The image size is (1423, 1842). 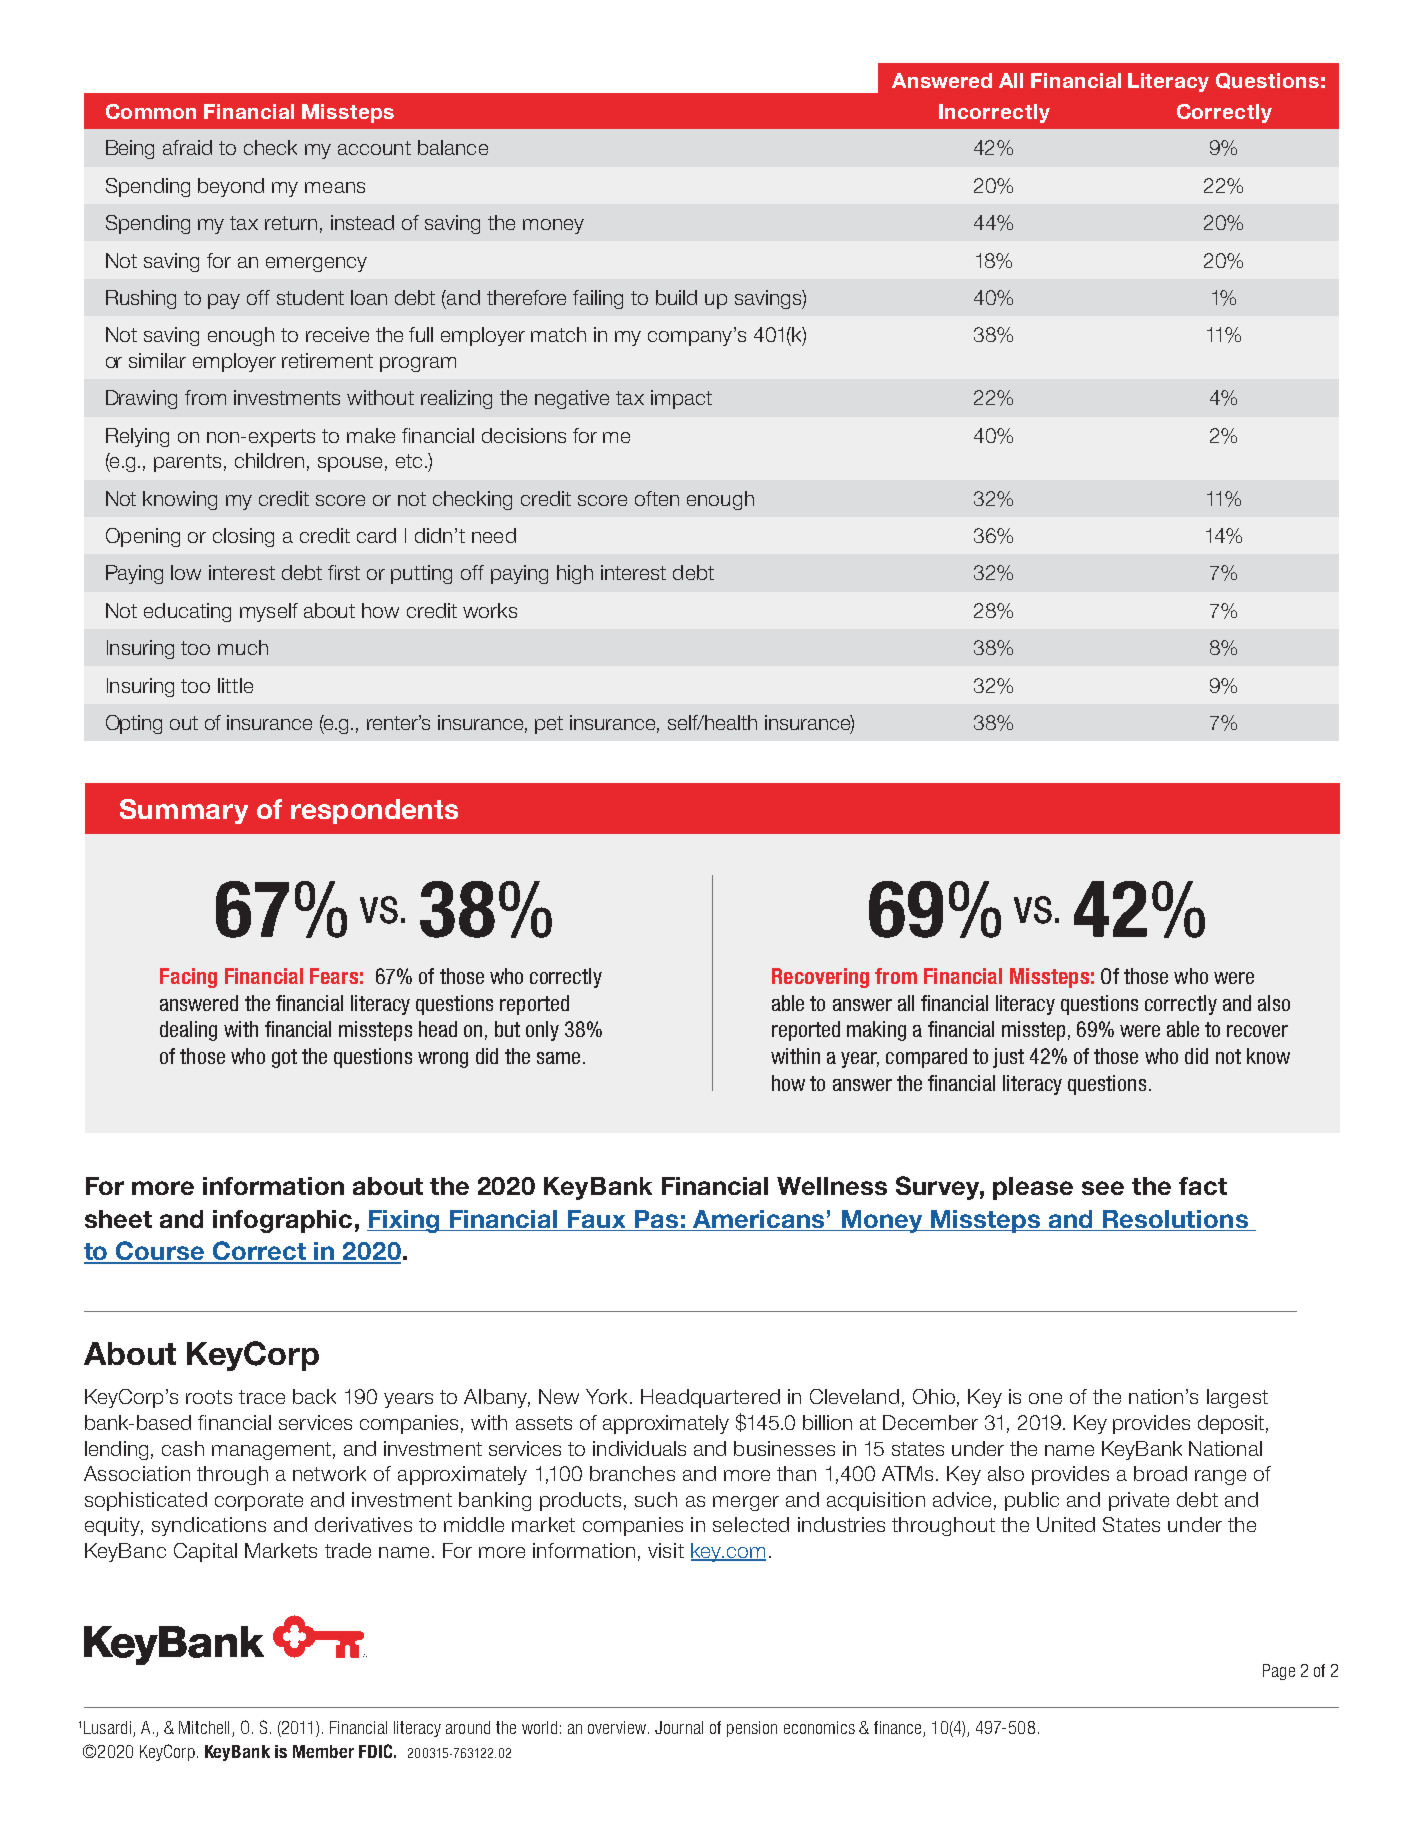 What do you see at coordinates (204, 1727) in the document?
I see `Mitchell` at bounding box center [204, 1727].
